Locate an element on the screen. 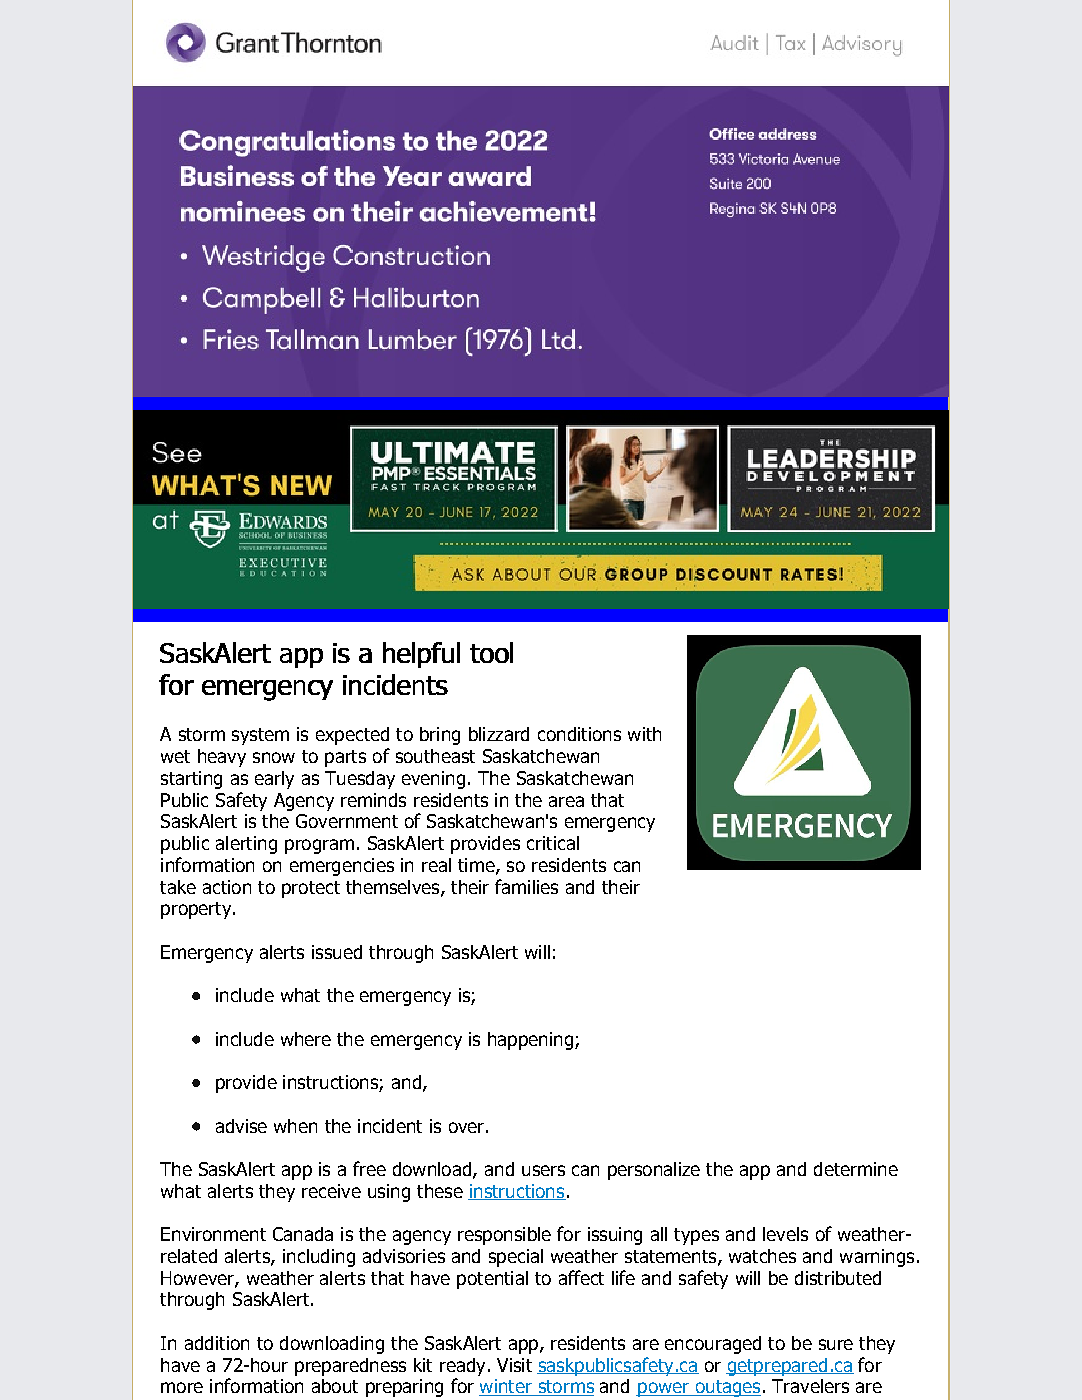 This screenshot has height=1400, width=1082. levels is located at coordinates (785, 1234).
